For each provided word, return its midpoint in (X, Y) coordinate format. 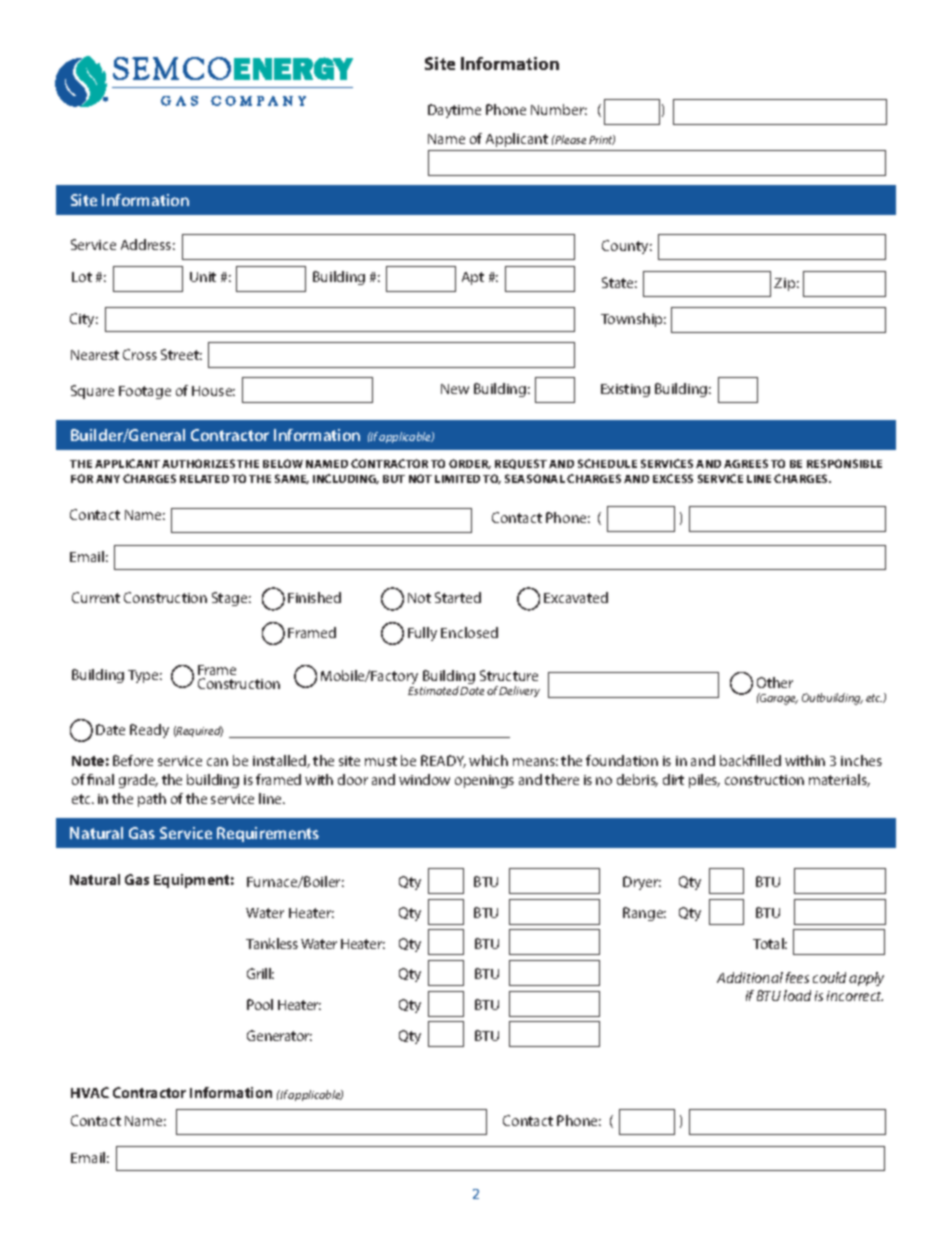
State (619, 282)
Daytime (454, 111)
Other (775, 682)
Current (96, 597)
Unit (203, 277)
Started (458, 597)
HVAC (90, 1092)
